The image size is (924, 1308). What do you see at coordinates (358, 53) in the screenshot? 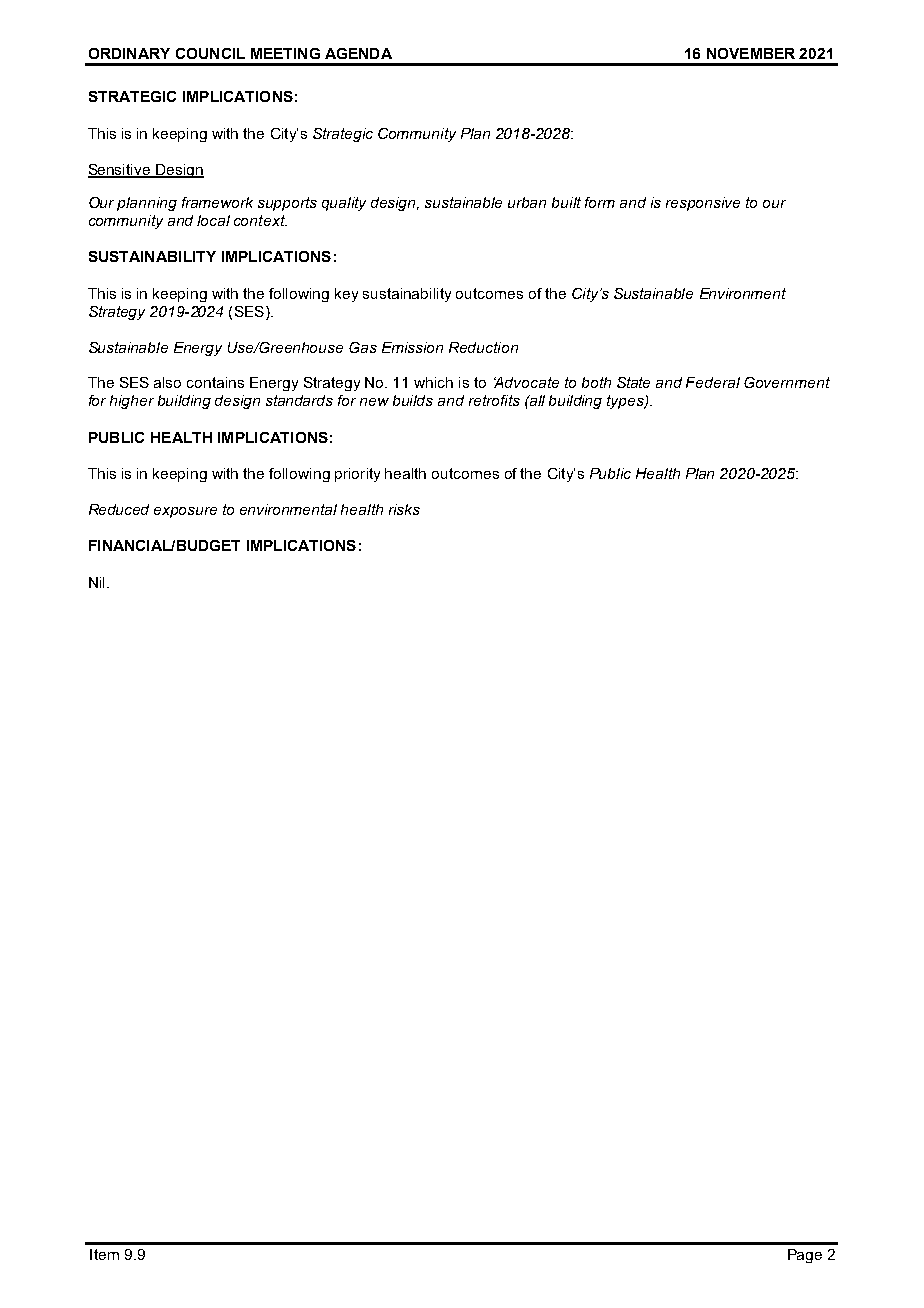
I see `AGENDA` at bounding box center [358, 53].
